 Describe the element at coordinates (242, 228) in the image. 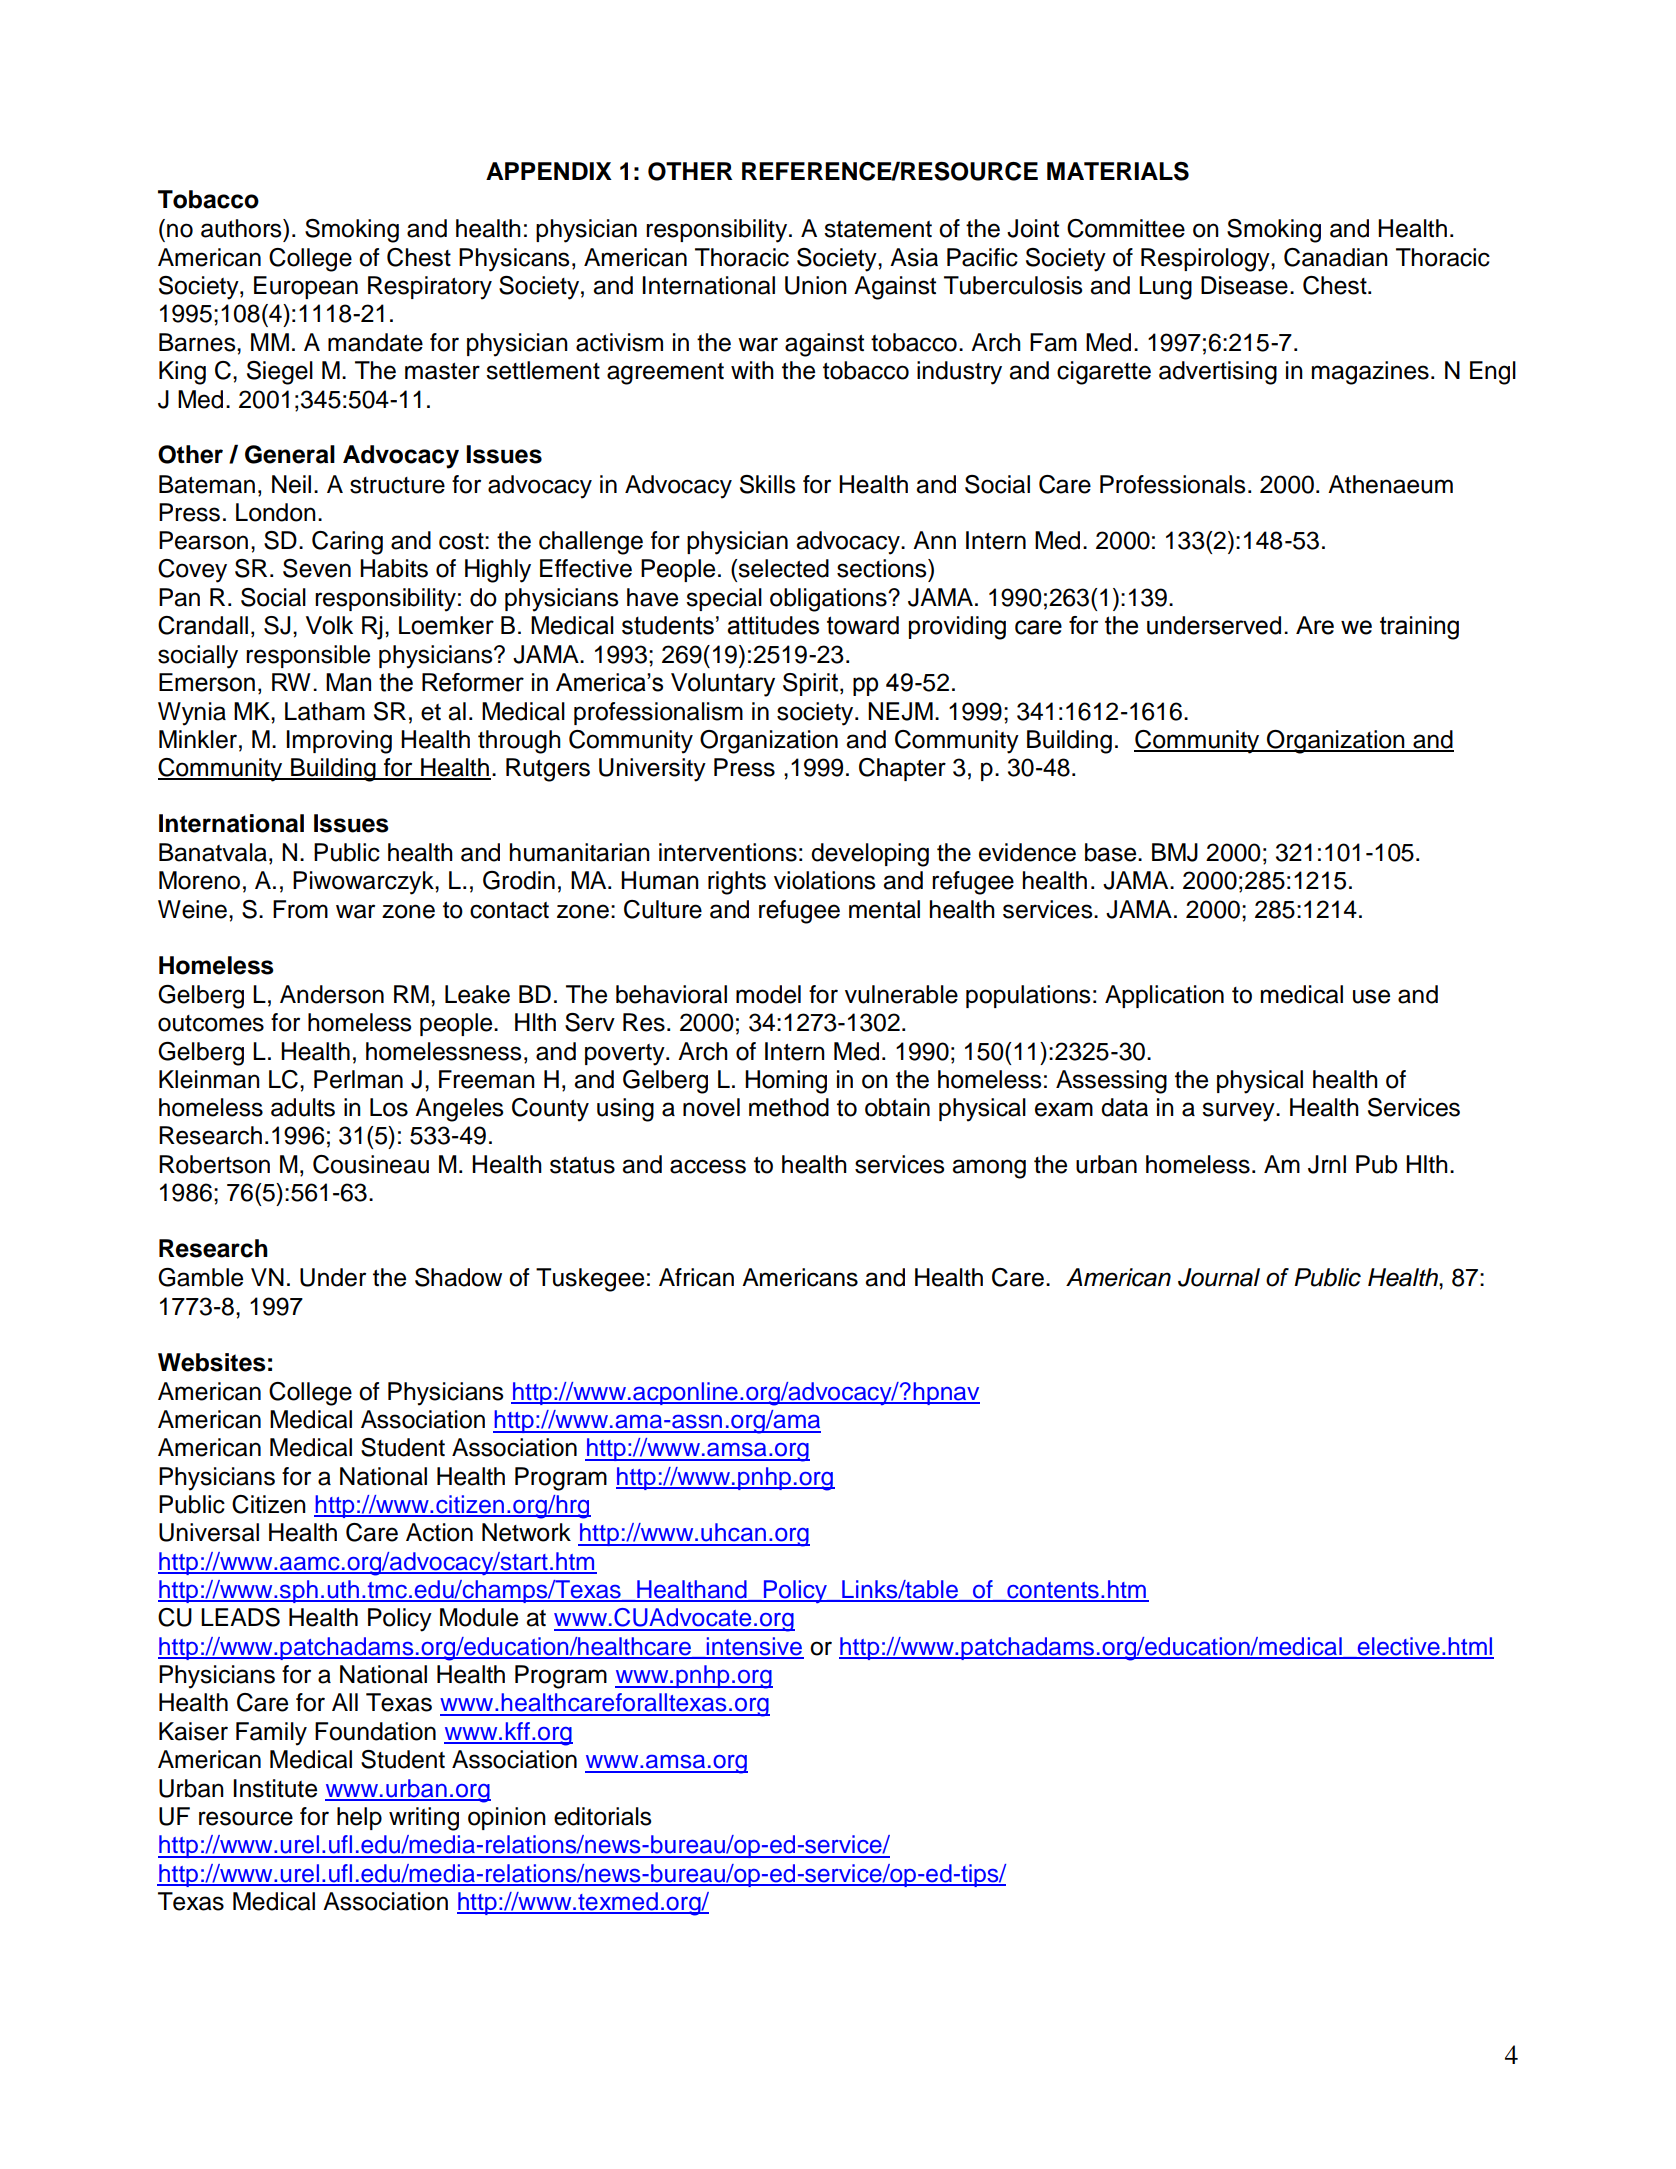

I see `authors` at that location.
